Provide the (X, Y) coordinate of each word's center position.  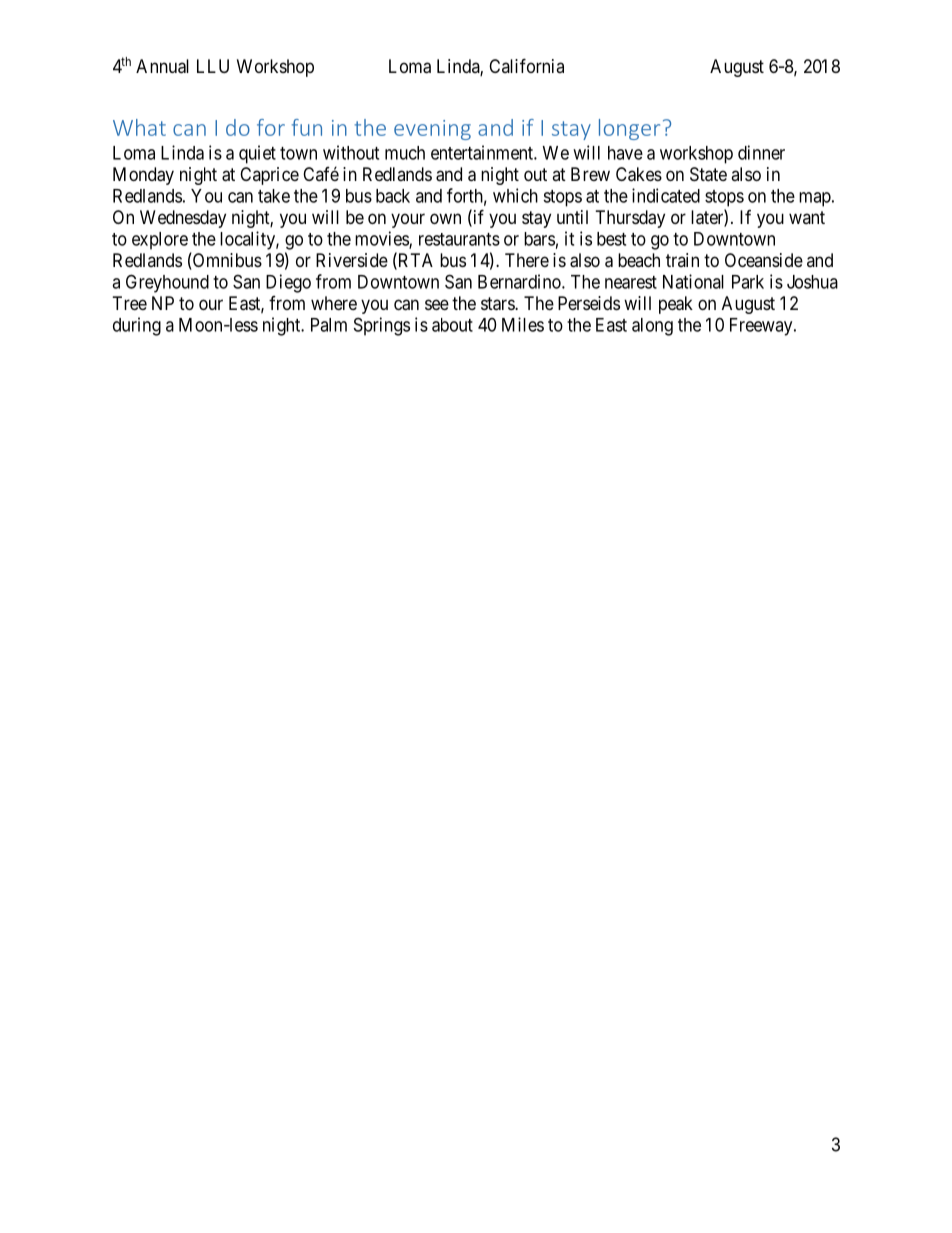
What (139, 127)
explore (160, 241)
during (137, 326)
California (526, 65)
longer (629, 129)
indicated (666, 195)
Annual (162, 66)
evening (432, 130)
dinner (761, 152)
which (515, 195)
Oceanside (764, 260)
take (274, 196)
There (527, 260)
